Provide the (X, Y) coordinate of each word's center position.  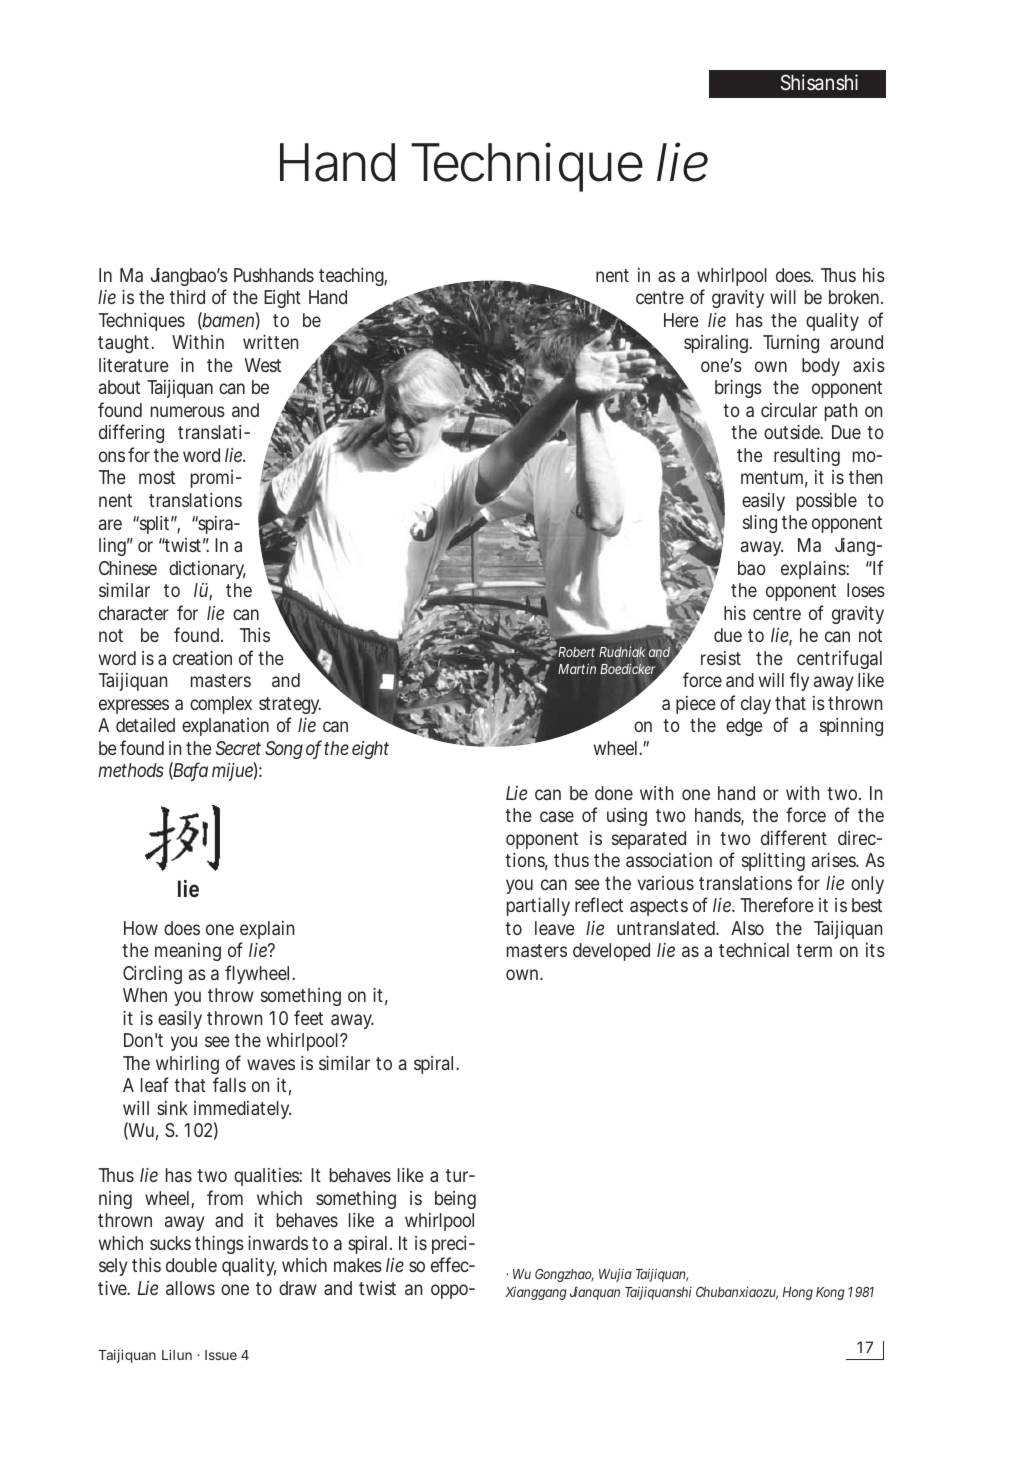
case (557, 816)
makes (358, 1265)
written (270, 342)
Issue (221, 1355)
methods (131, 770)
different (794, 837)
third (187, 297)
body (821, 367)
